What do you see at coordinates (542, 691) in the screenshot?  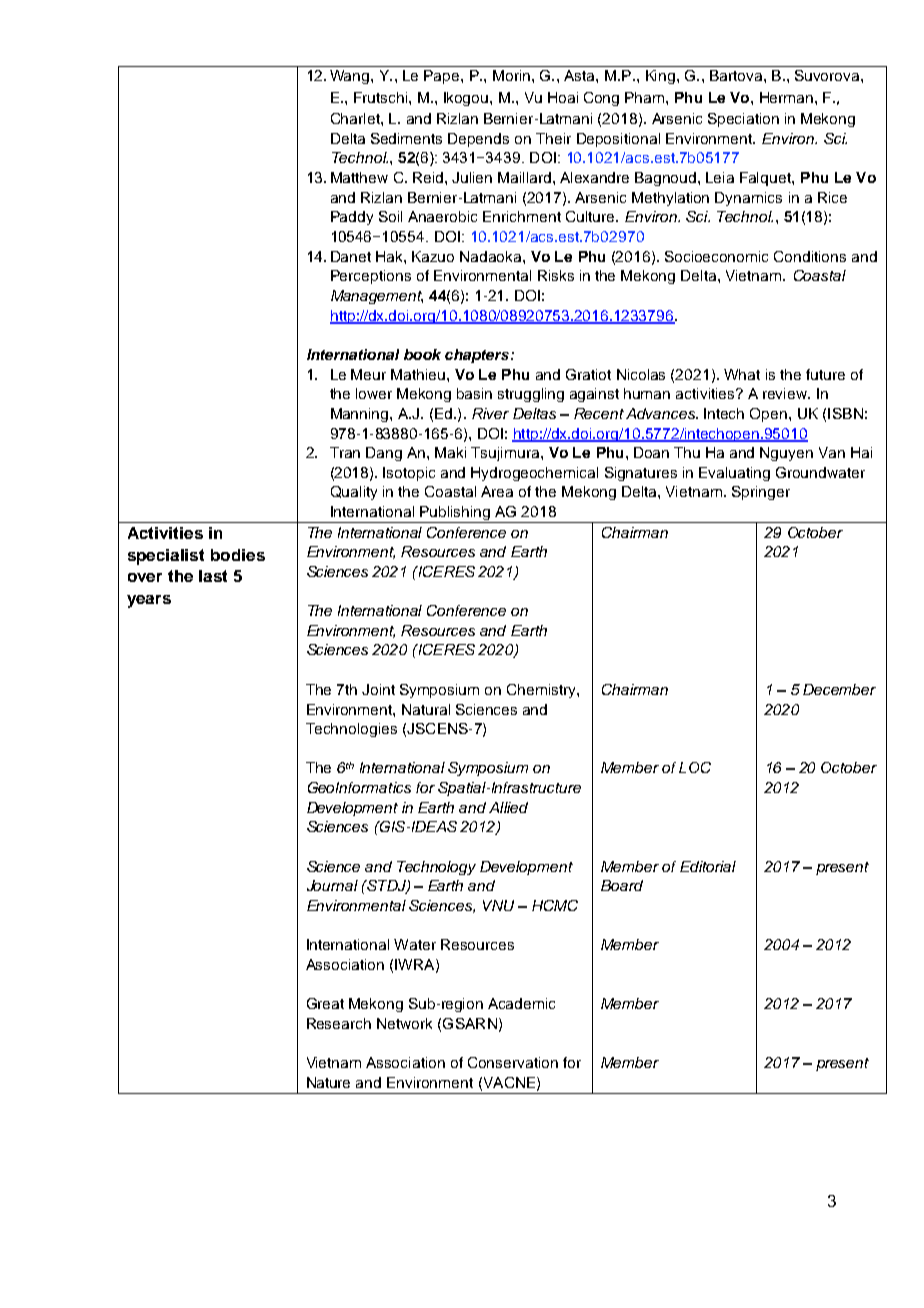 I see `Chemistry` at bounding box center [542, 691].
